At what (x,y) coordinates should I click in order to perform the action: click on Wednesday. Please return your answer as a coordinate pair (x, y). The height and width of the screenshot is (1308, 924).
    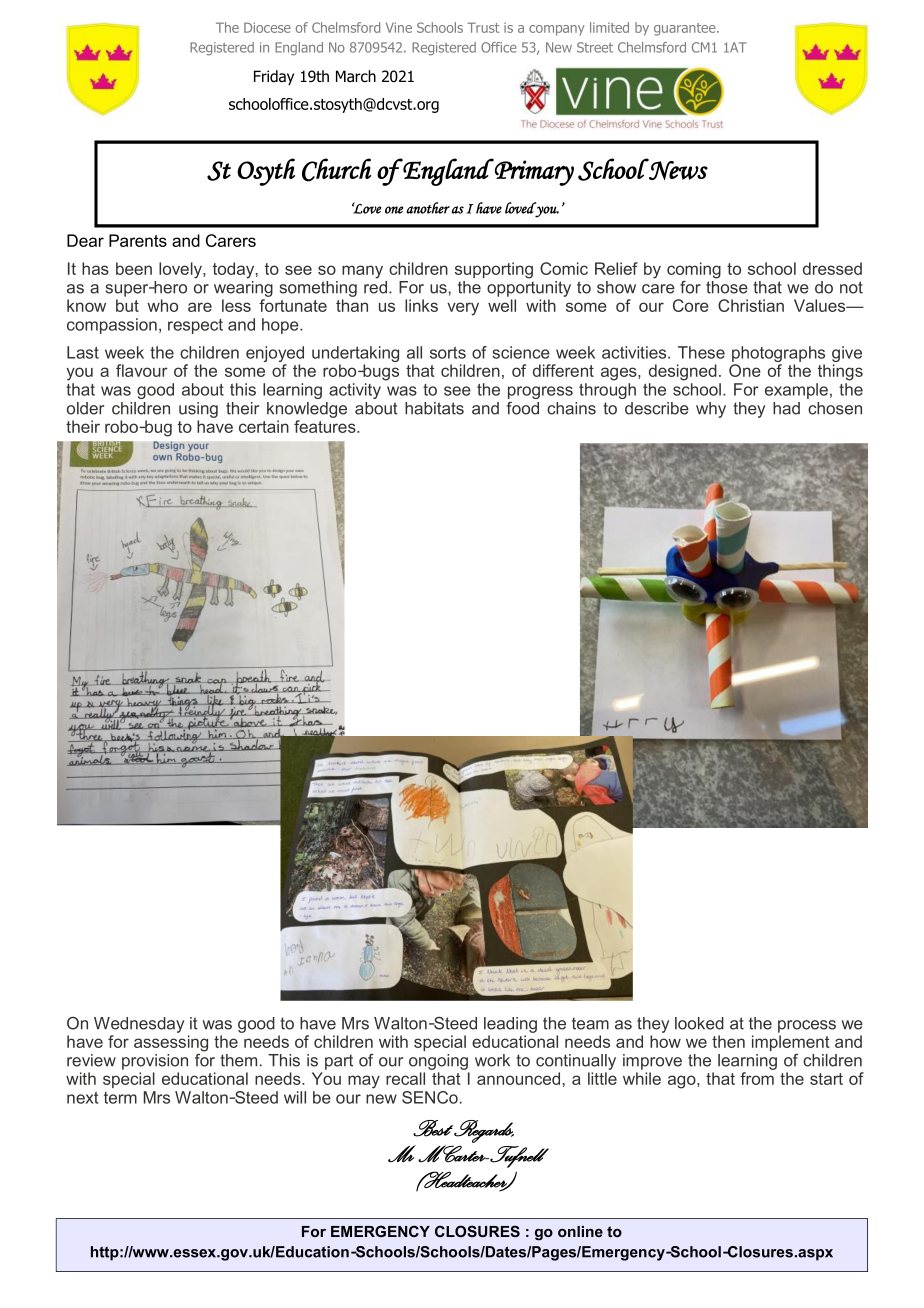
    Looking at the image, I should click on (139, 1025).
